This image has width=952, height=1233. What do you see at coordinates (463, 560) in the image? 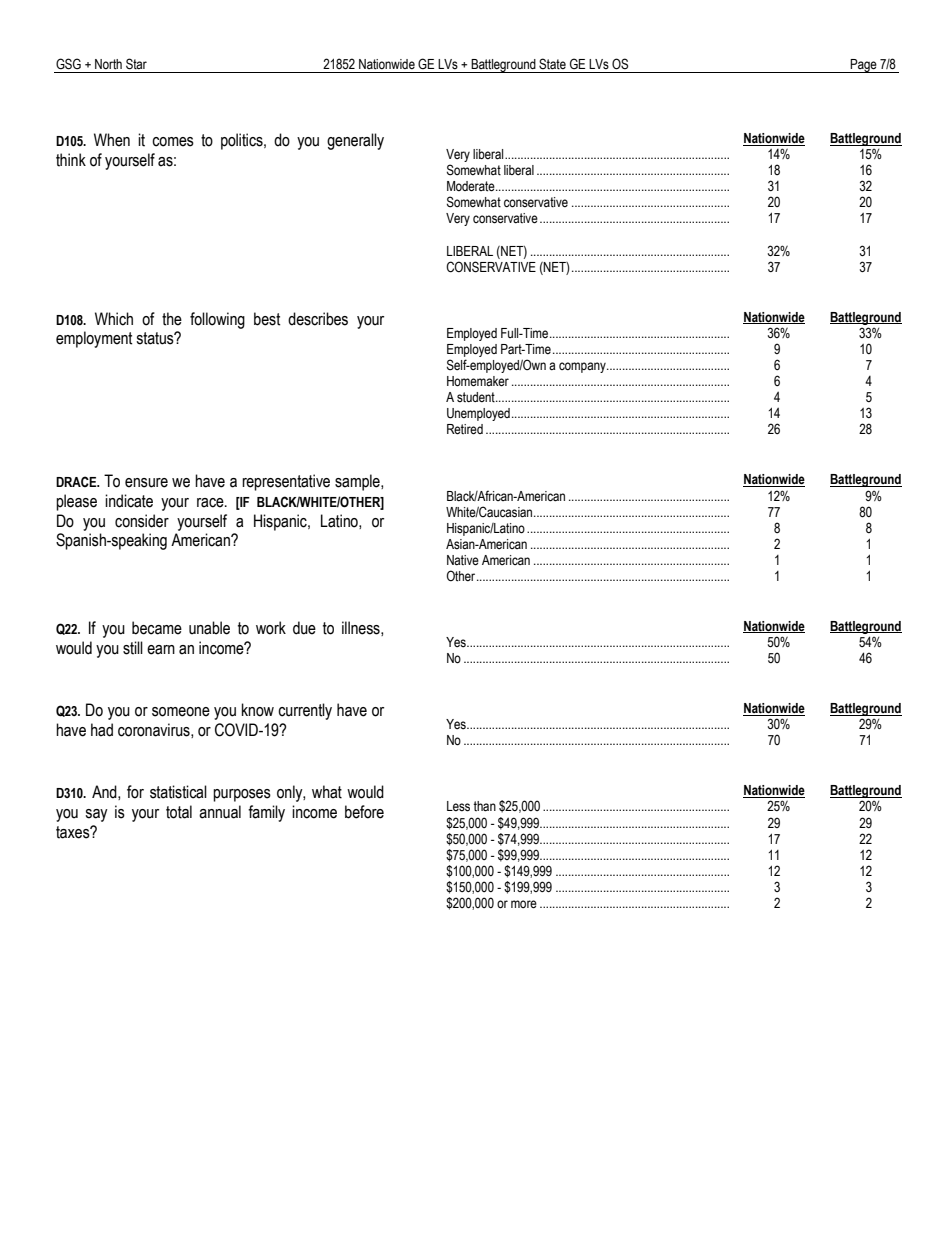
I see `Native` at bounding box center [463, 560].
